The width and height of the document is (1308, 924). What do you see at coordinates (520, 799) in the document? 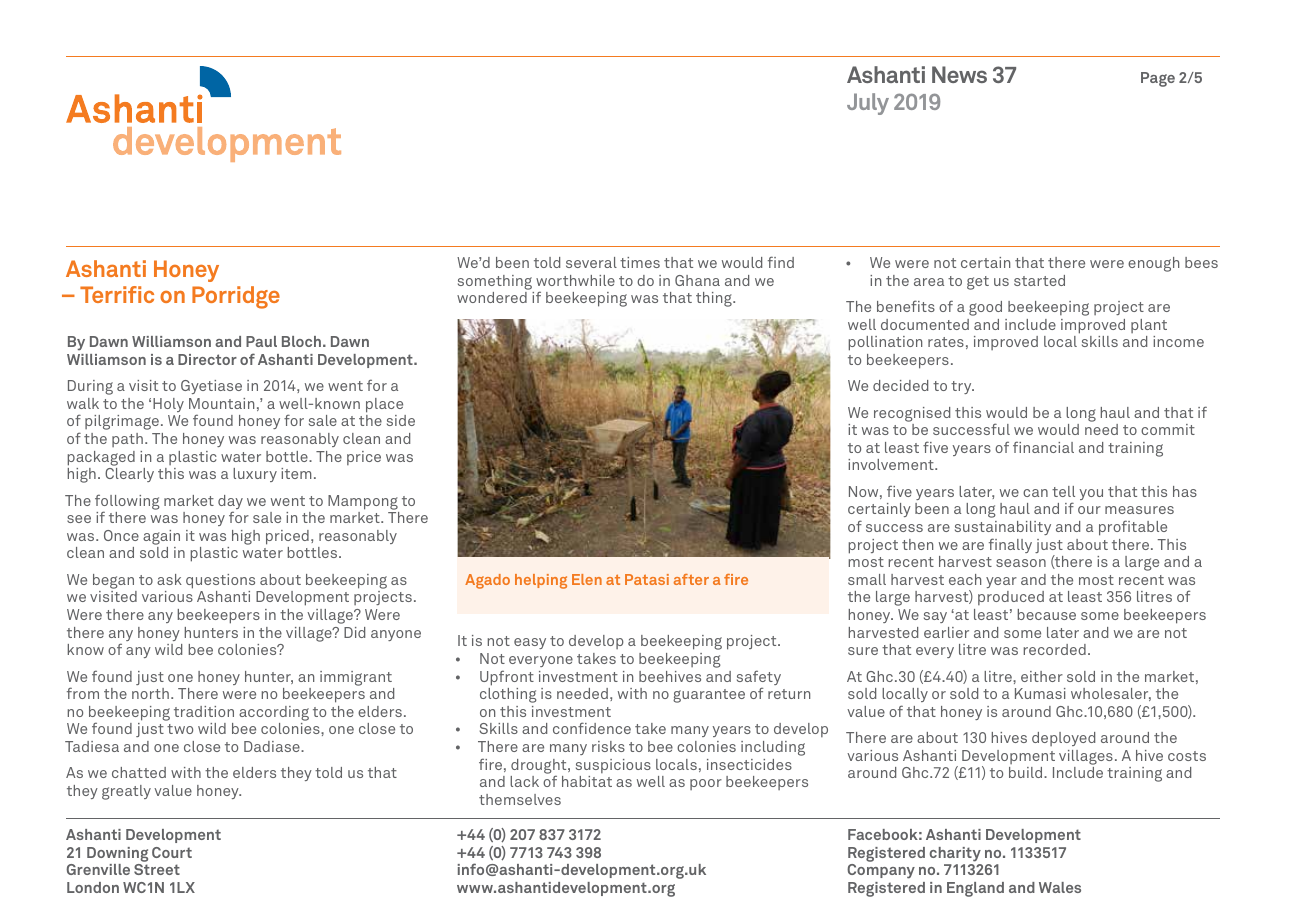
I see `themselves` at bounding box center [520, 799].
